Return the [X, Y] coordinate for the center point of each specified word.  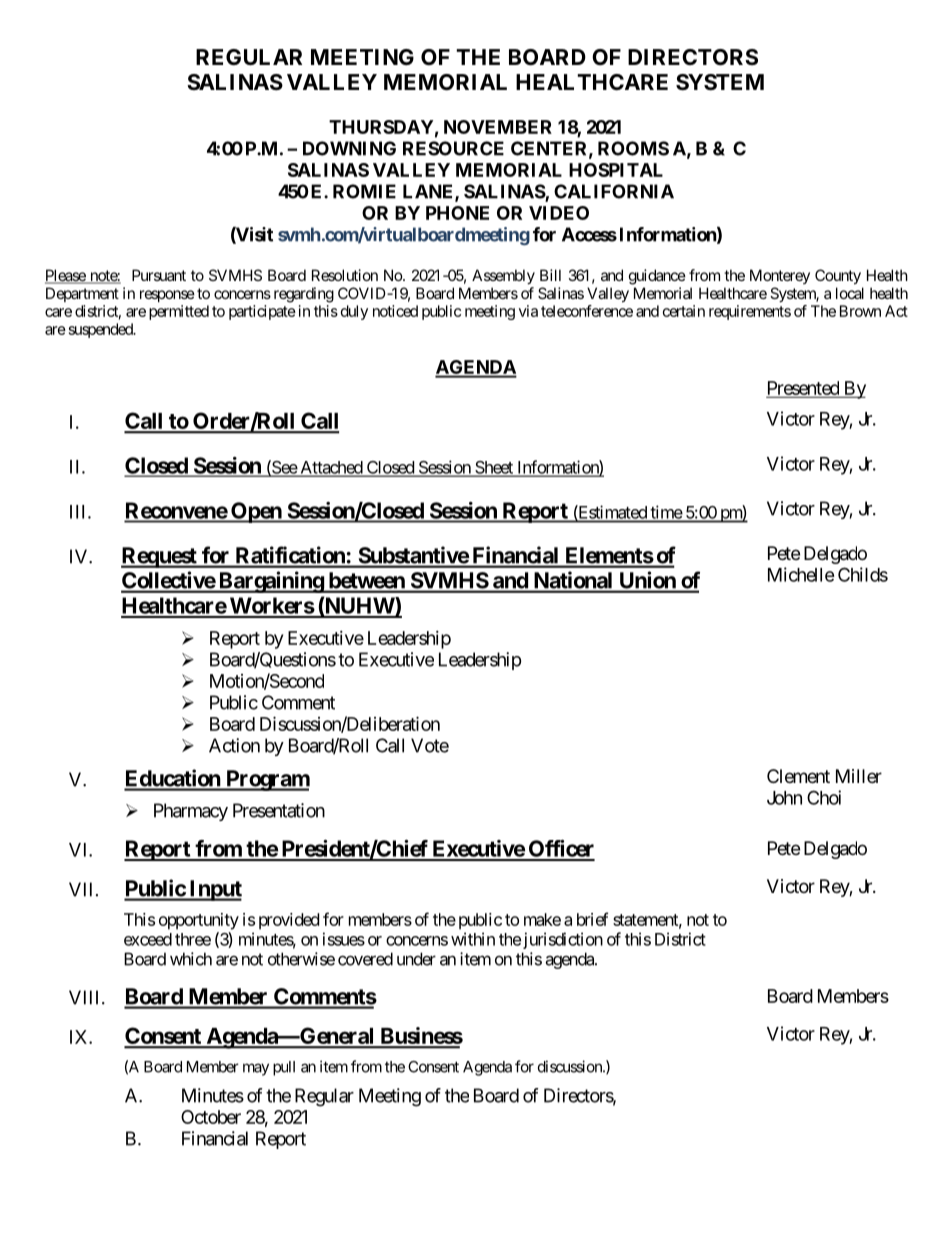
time [667, 512]
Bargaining [270, 582]
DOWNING [349, 148]
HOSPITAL [616, 170]
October [211, 1117]
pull [284, 1068]
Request [160, 557]
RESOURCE [453, 148]
